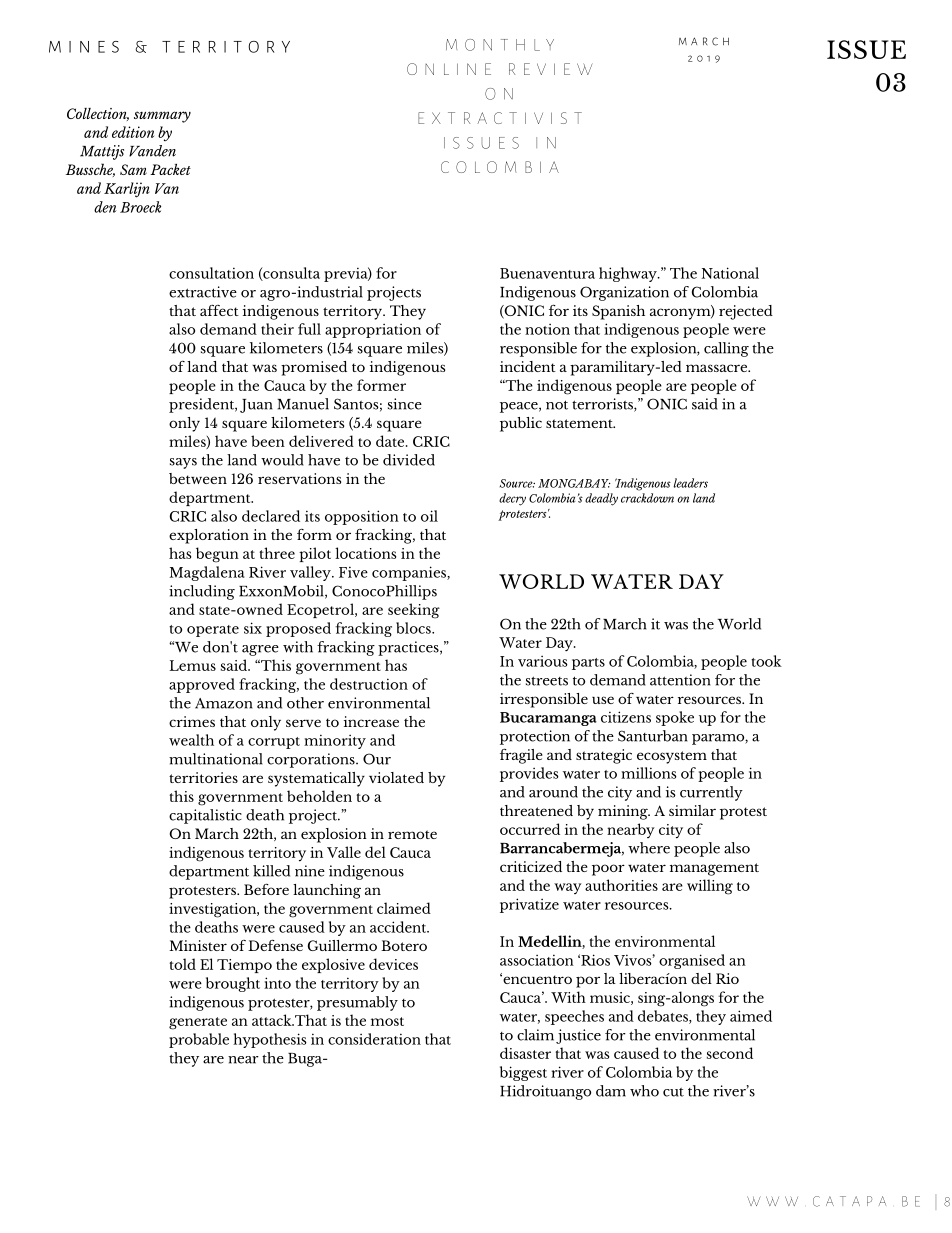 This screenshot has width=952, height=1233. What do you see at coordinates (624, 293) in the screenshot?
I see `Organization` at bounding box center [624, 293].
